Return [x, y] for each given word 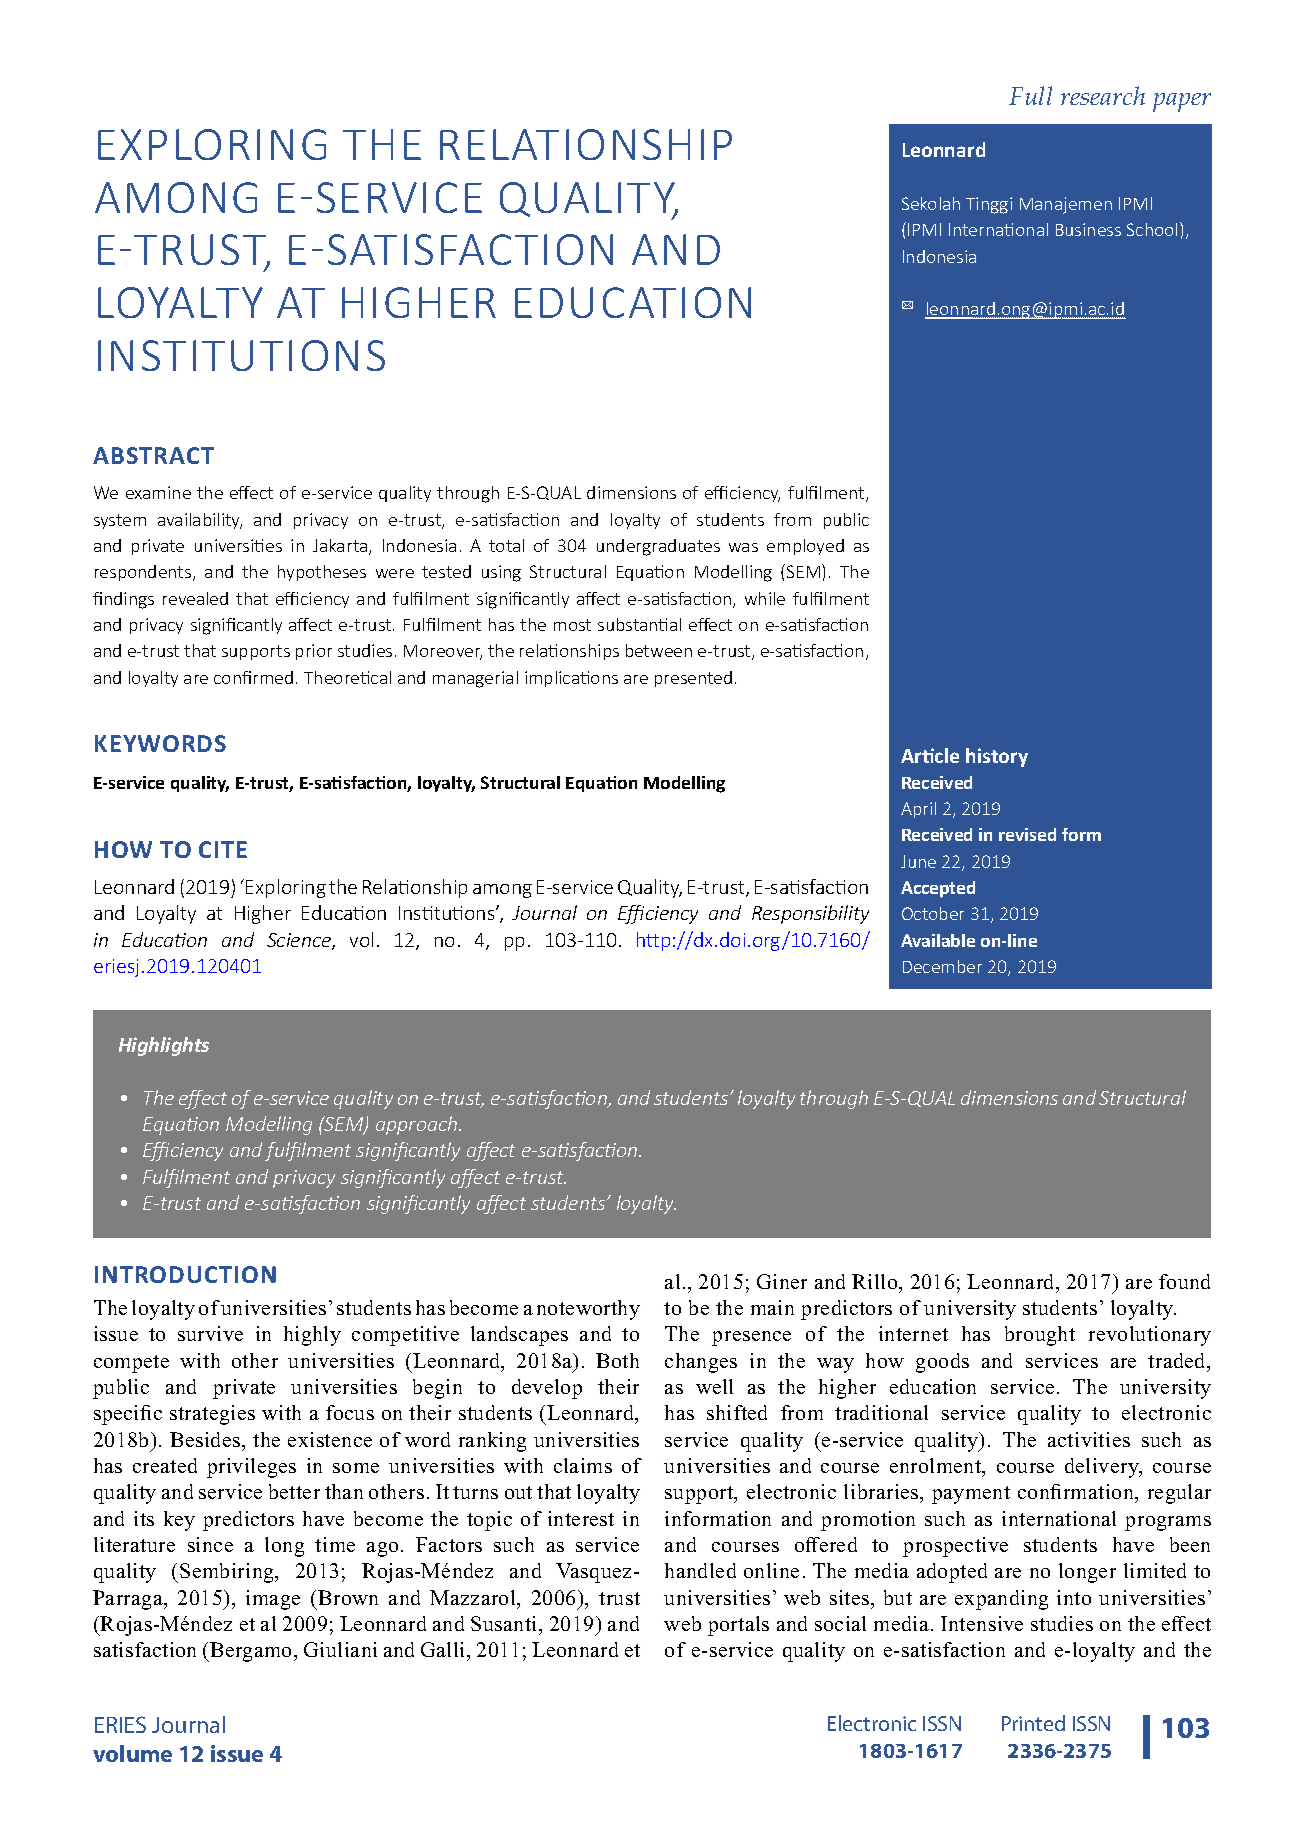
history [997, 757]
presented [693, 679]
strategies [212, 1415]
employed [805, 547]
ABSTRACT [153, 455]
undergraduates [658, 547]
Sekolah [931, 203]
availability [200, 521]
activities [1089, 1439]
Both [617, 1360]
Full [1030, 95]
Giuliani [340, 1649]
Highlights [164, 1046]
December [942, 966]
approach [418, 1125]
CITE [223, 849]
